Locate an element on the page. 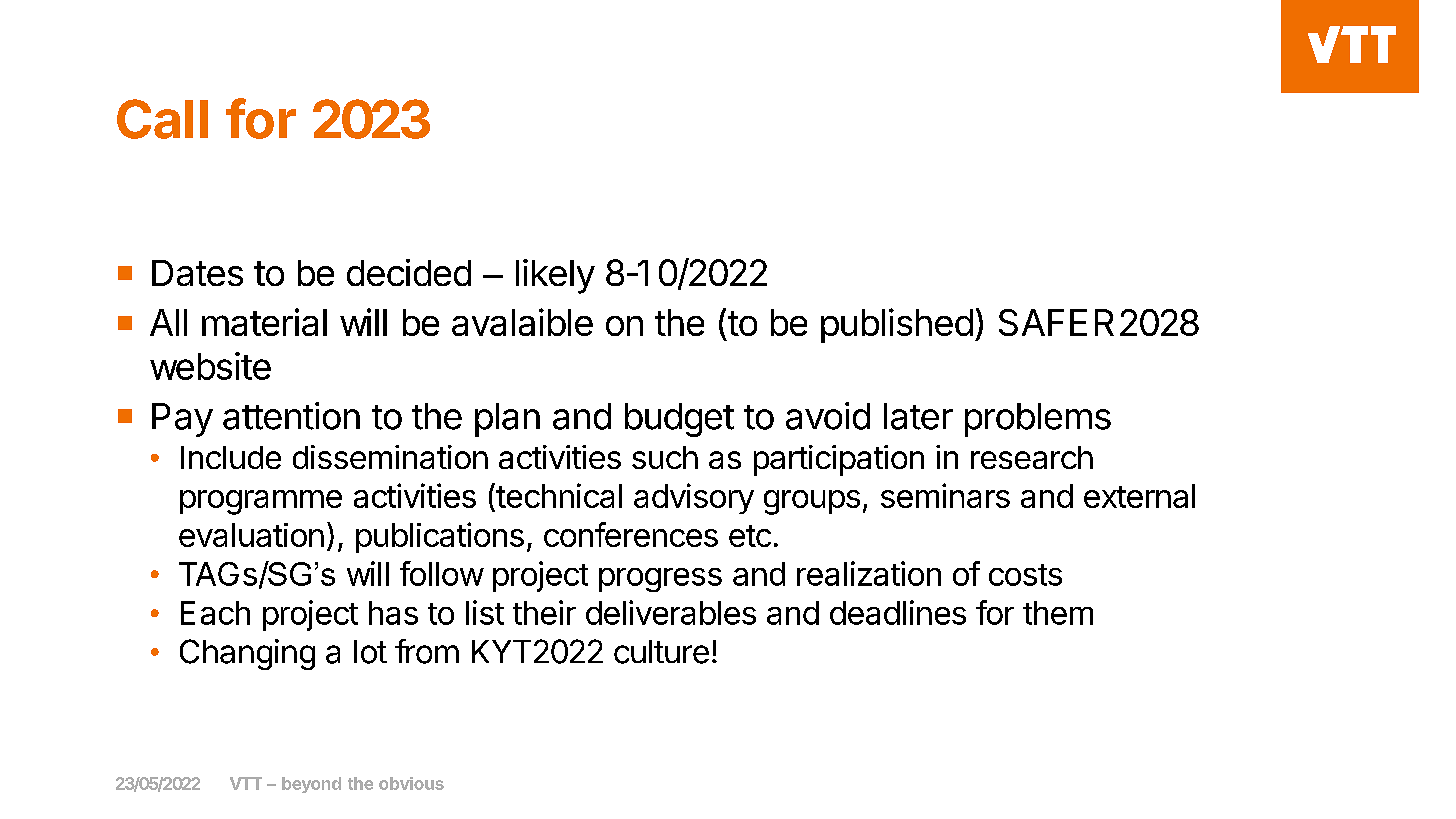  published is located at coordinates (897, 325).
